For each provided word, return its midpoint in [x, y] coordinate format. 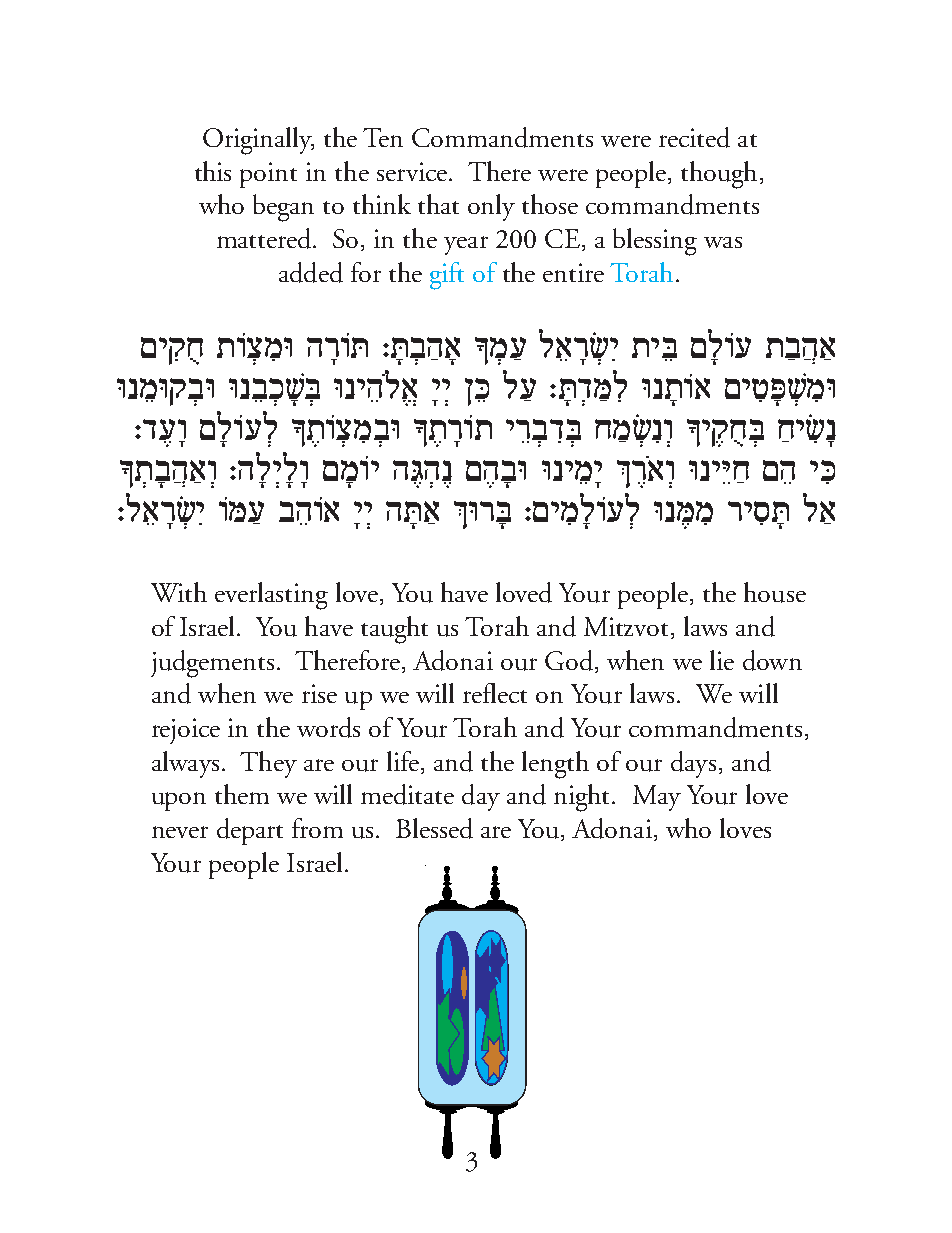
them [242, 794]
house [775, 592]
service [412, 171]
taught [394, 630]
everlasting [271, 596]
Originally [258, 141]
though [719, 175]
